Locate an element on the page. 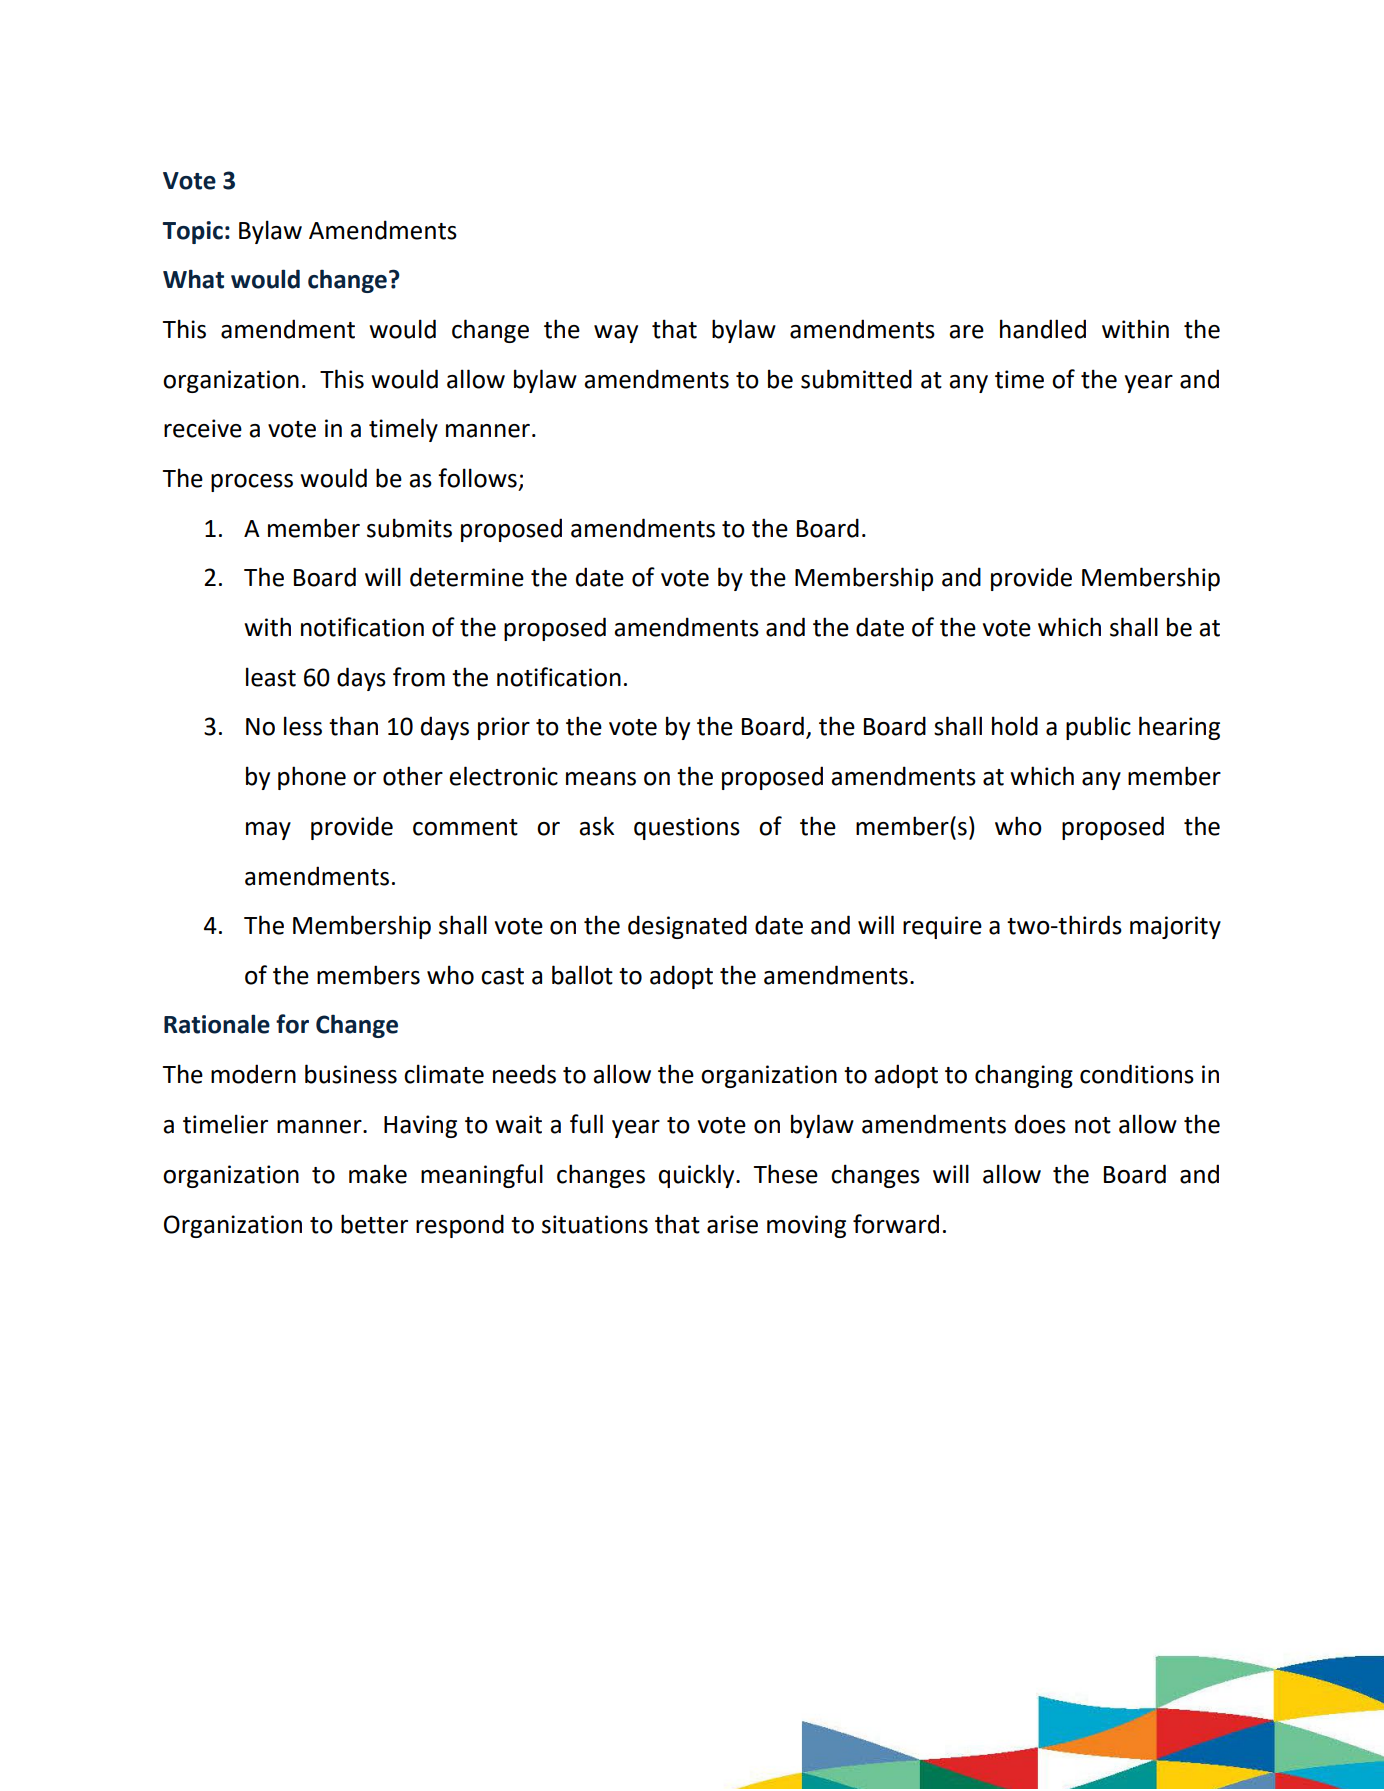  designated is located at coordinates (687, 927).
